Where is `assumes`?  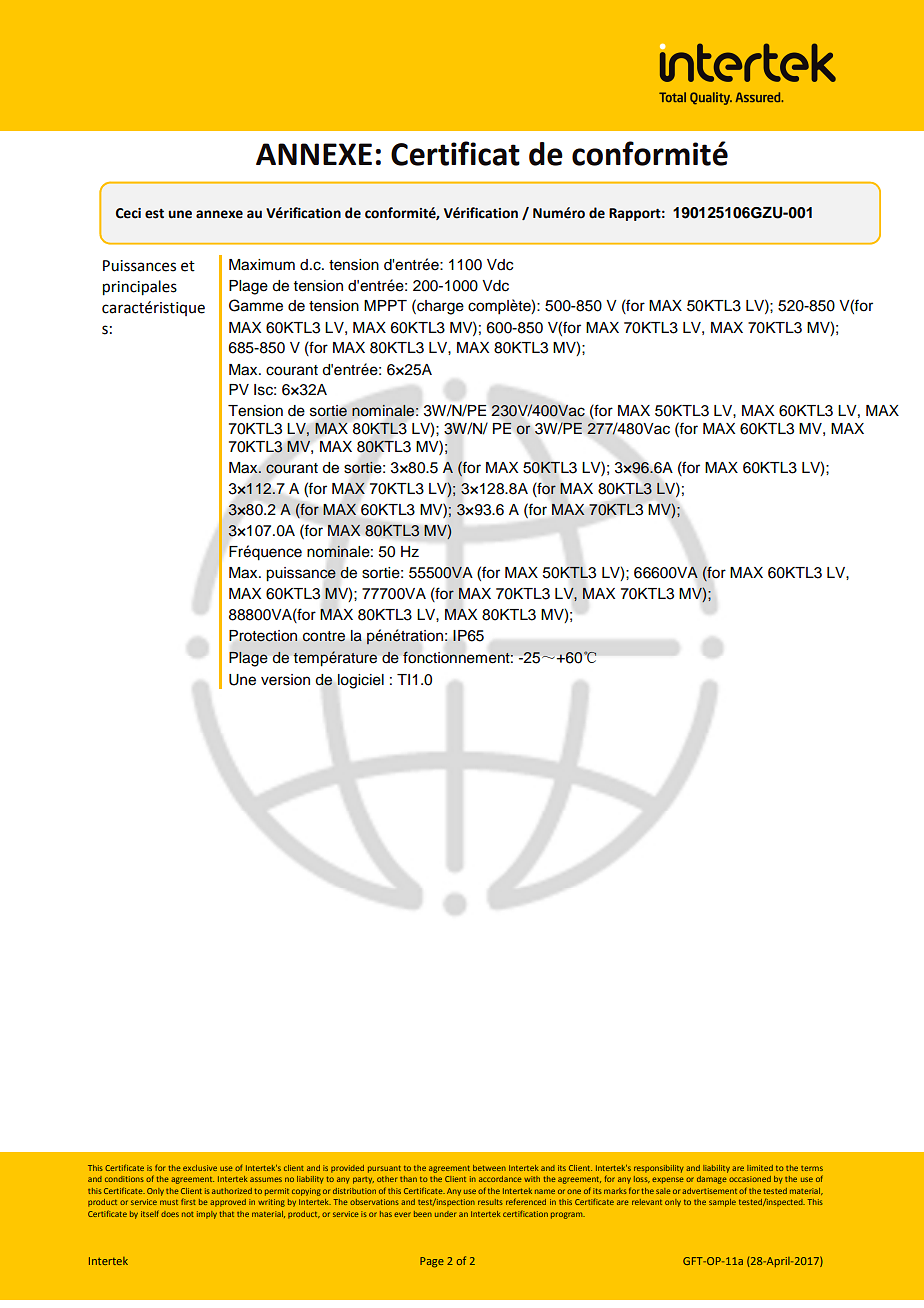
assumes is located at coordinates (266, 1179).
